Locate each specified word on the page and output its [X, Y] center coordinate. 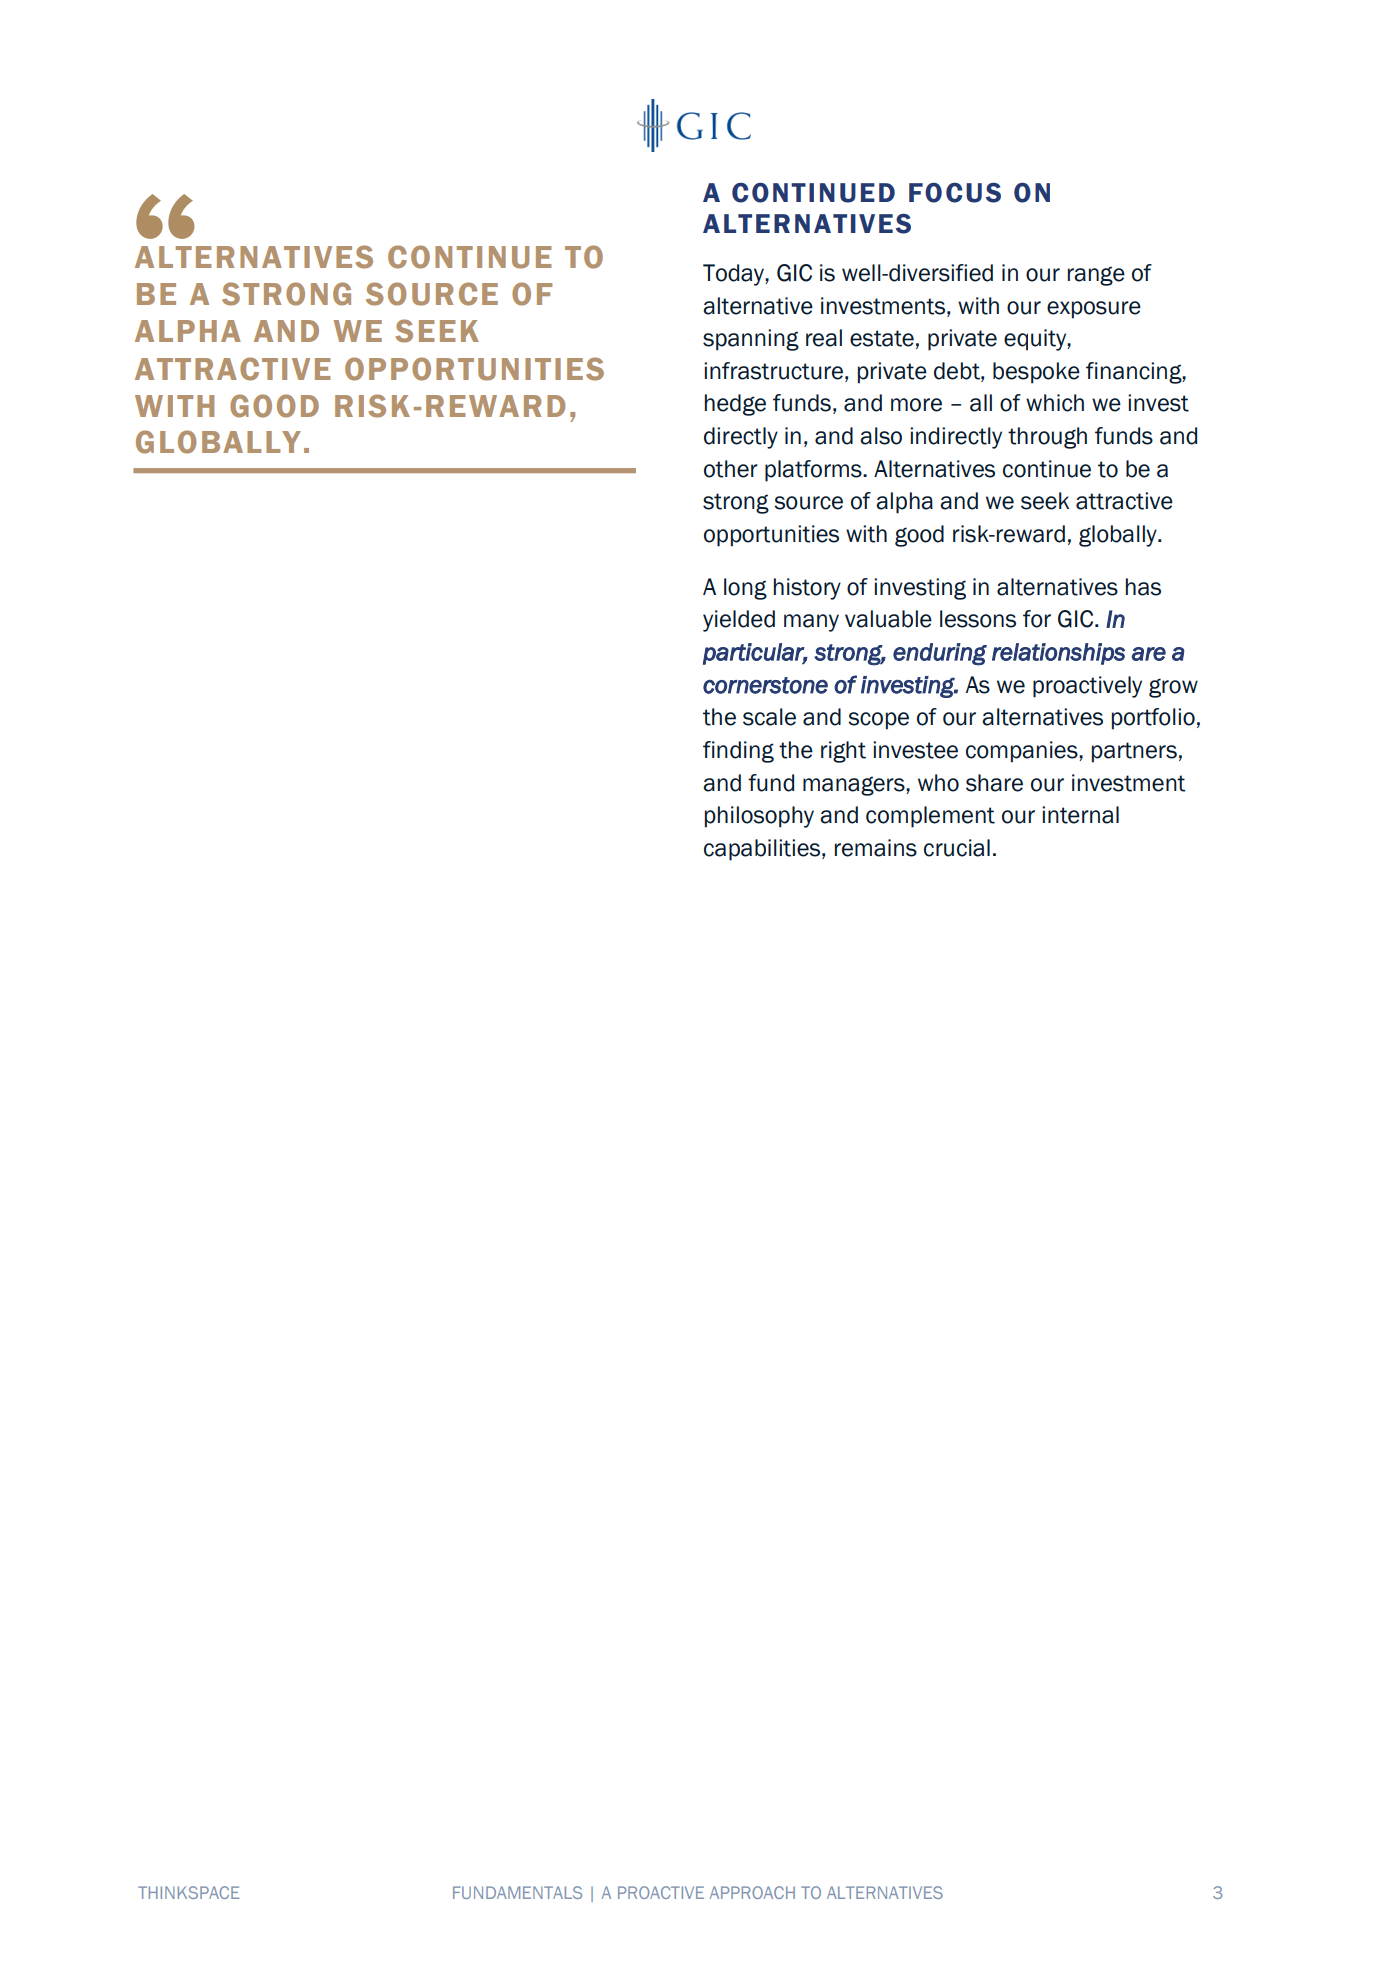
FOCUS [955, 193]
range [1096, 276]
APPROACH [752, 1892]
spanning [751, 340]
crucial [957, 848]
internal [1080, 815]
